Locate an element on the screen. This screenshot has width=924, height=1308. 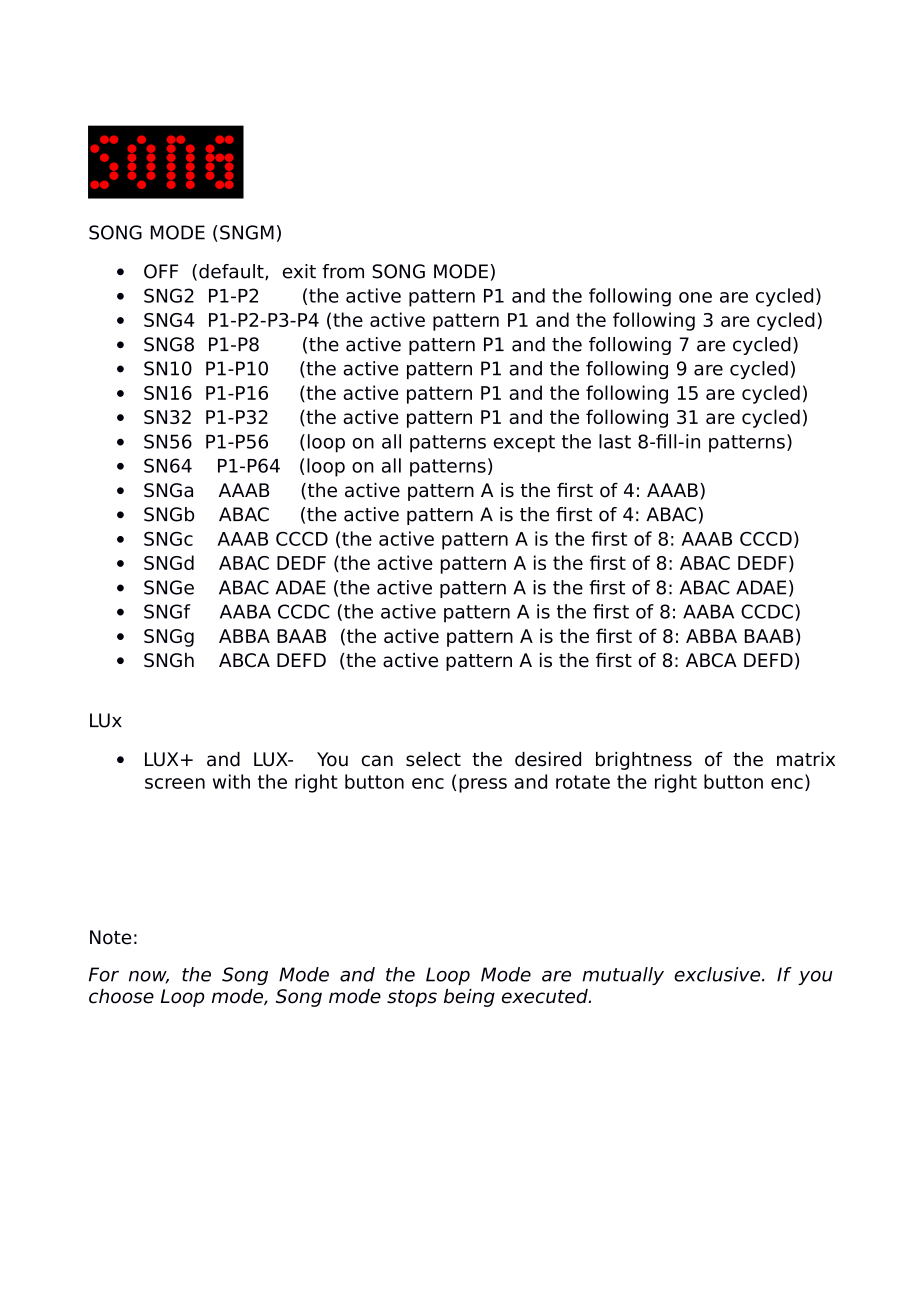
select is located at coordinates (433, 759).
